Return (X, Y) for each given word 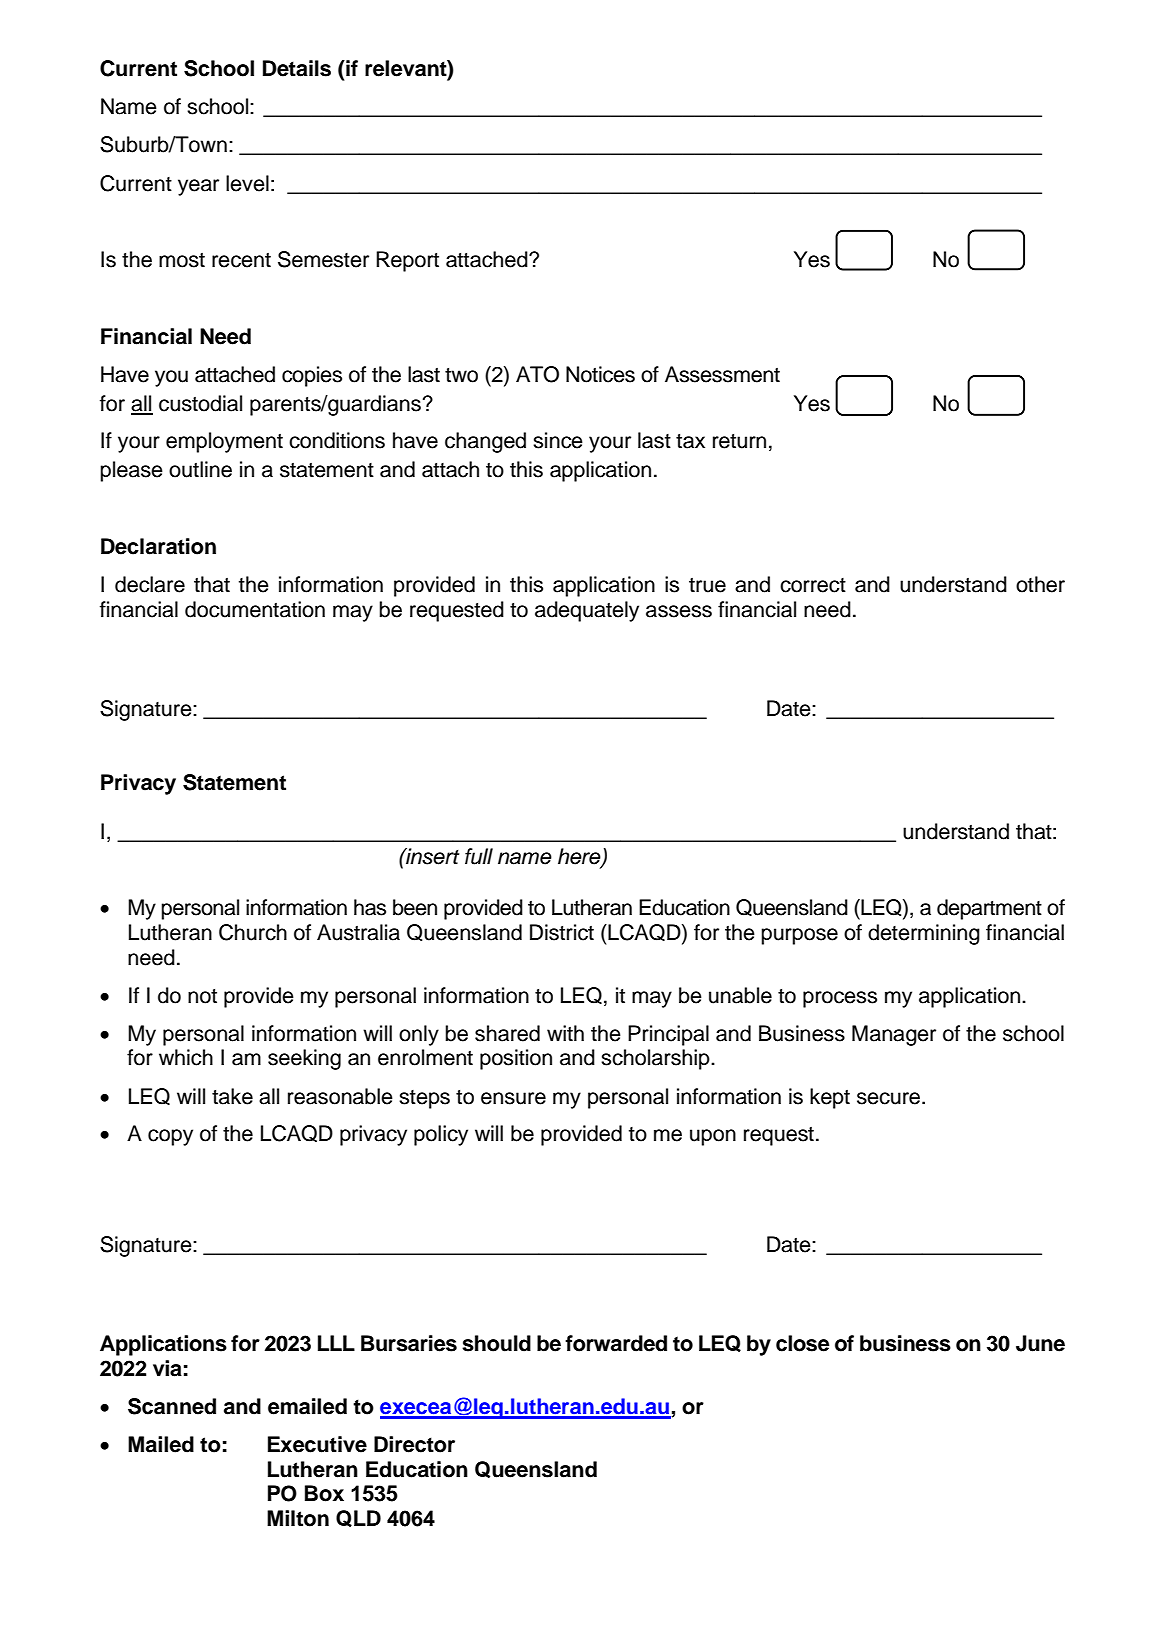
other (1040, 584)
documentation (255, 609)
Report (407, 261)
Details (297, 68)
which (186, 1057)
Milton (298, 1518)
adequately (587, 611)
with (565, 1033)
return (739, 441)
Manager (894, 1035)
